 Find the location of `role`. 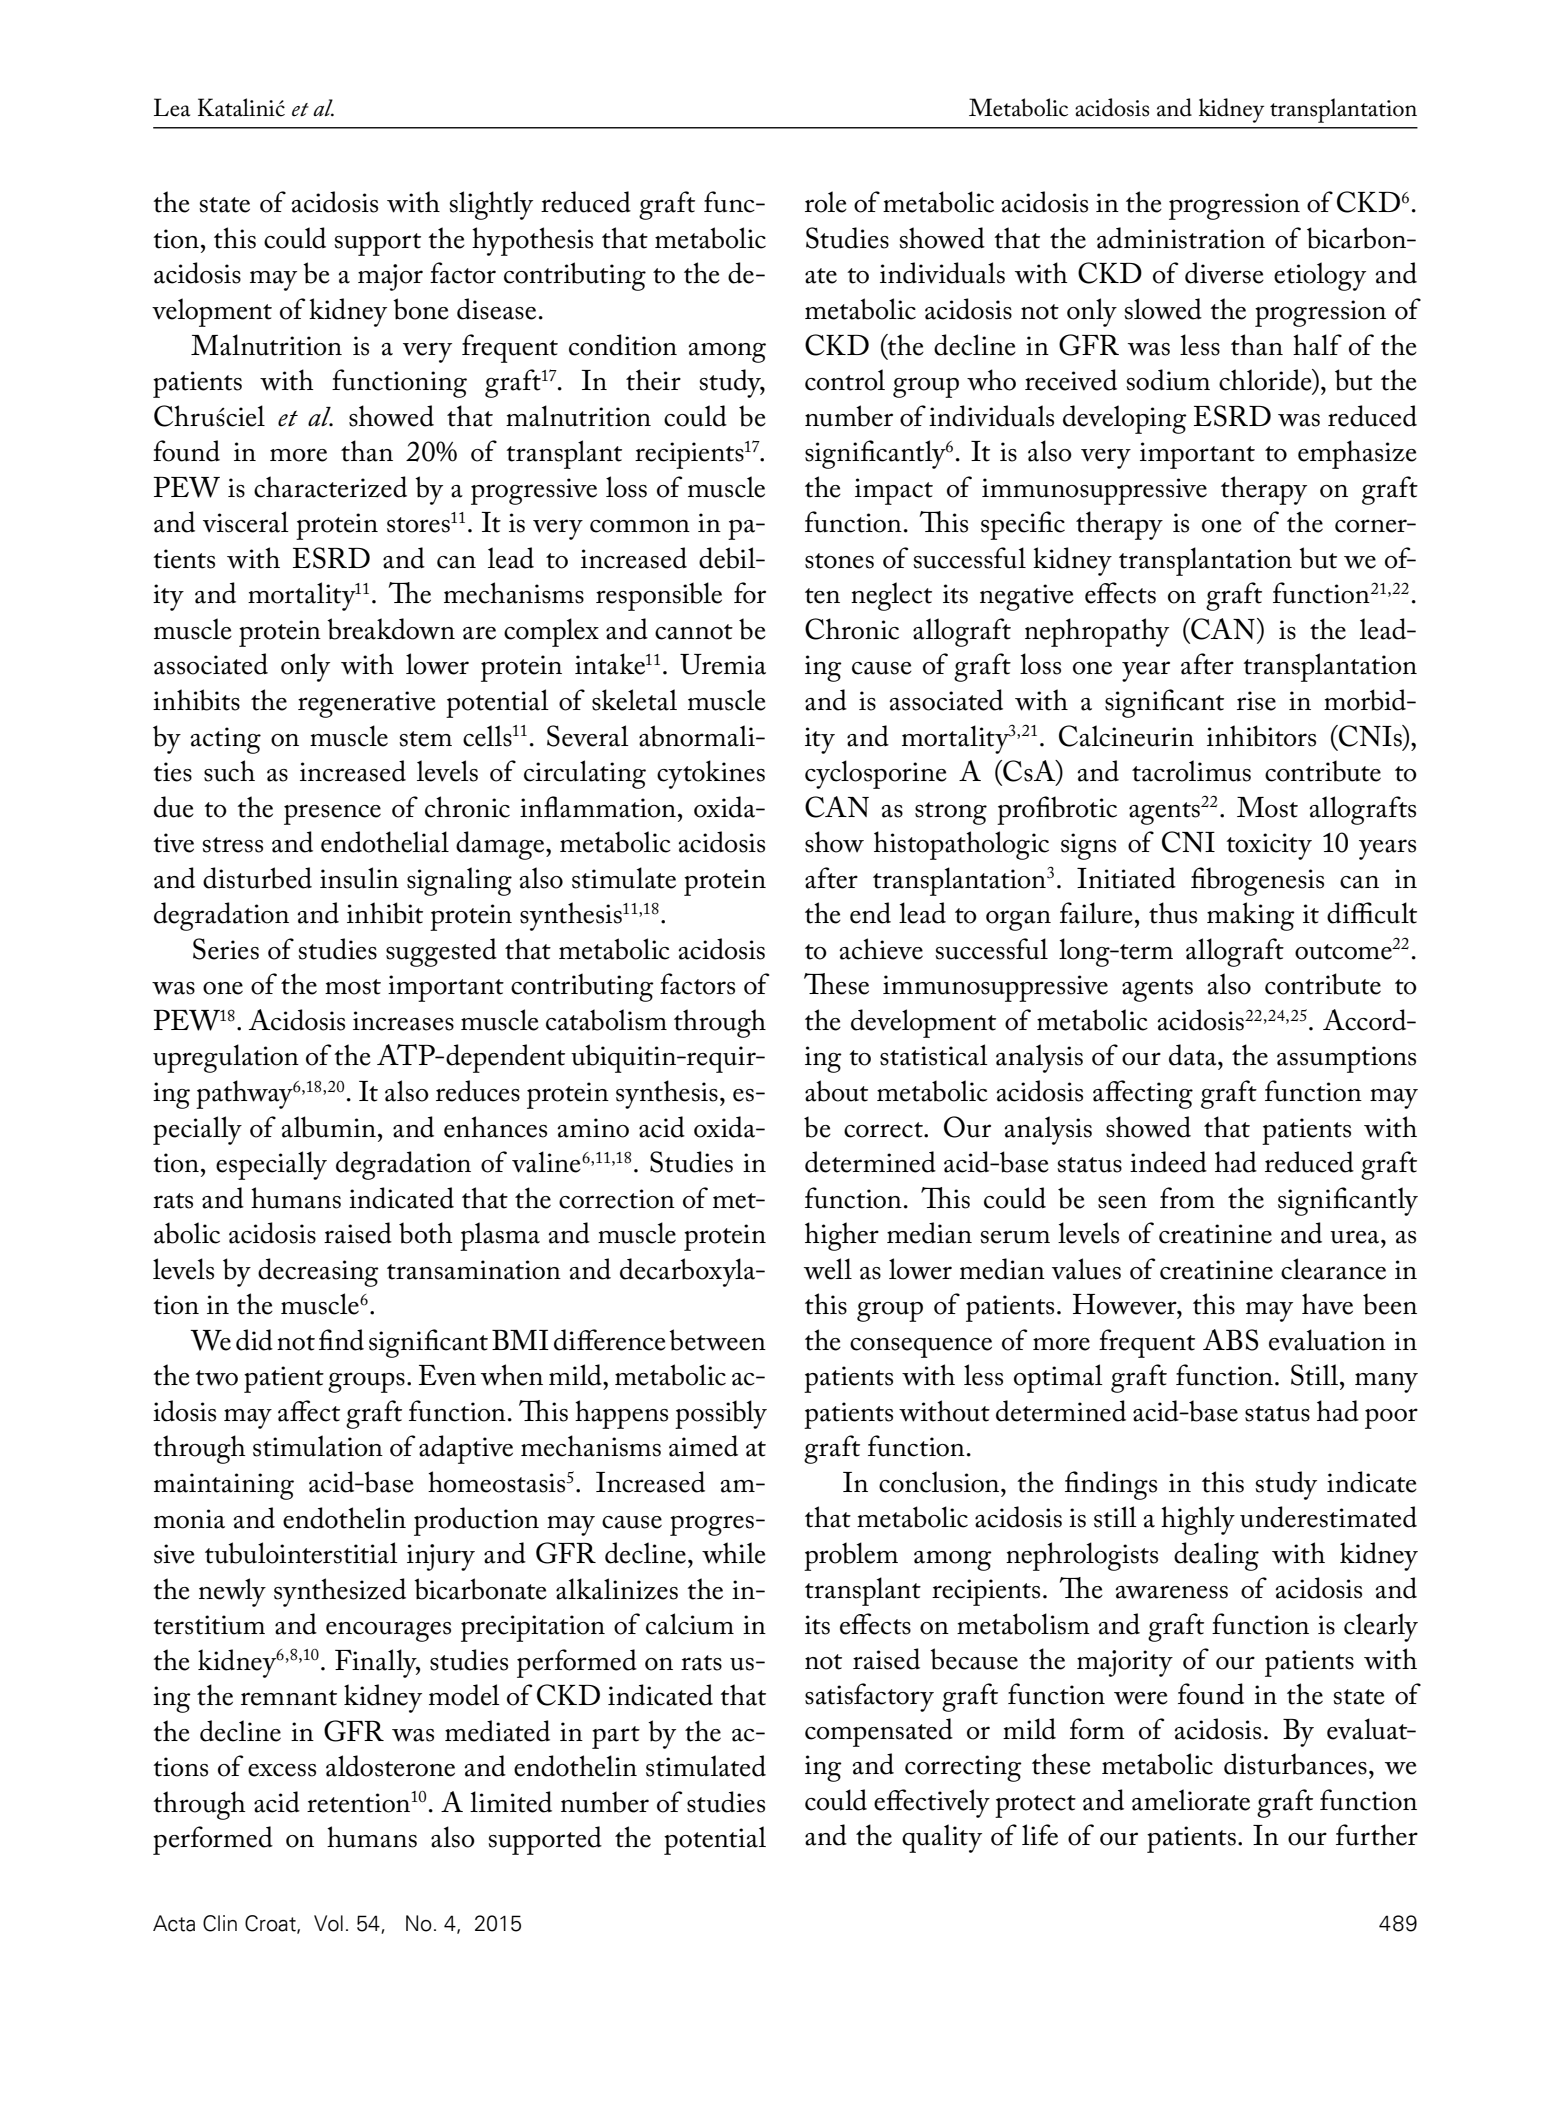

role is located at coordinates (826, 202).
